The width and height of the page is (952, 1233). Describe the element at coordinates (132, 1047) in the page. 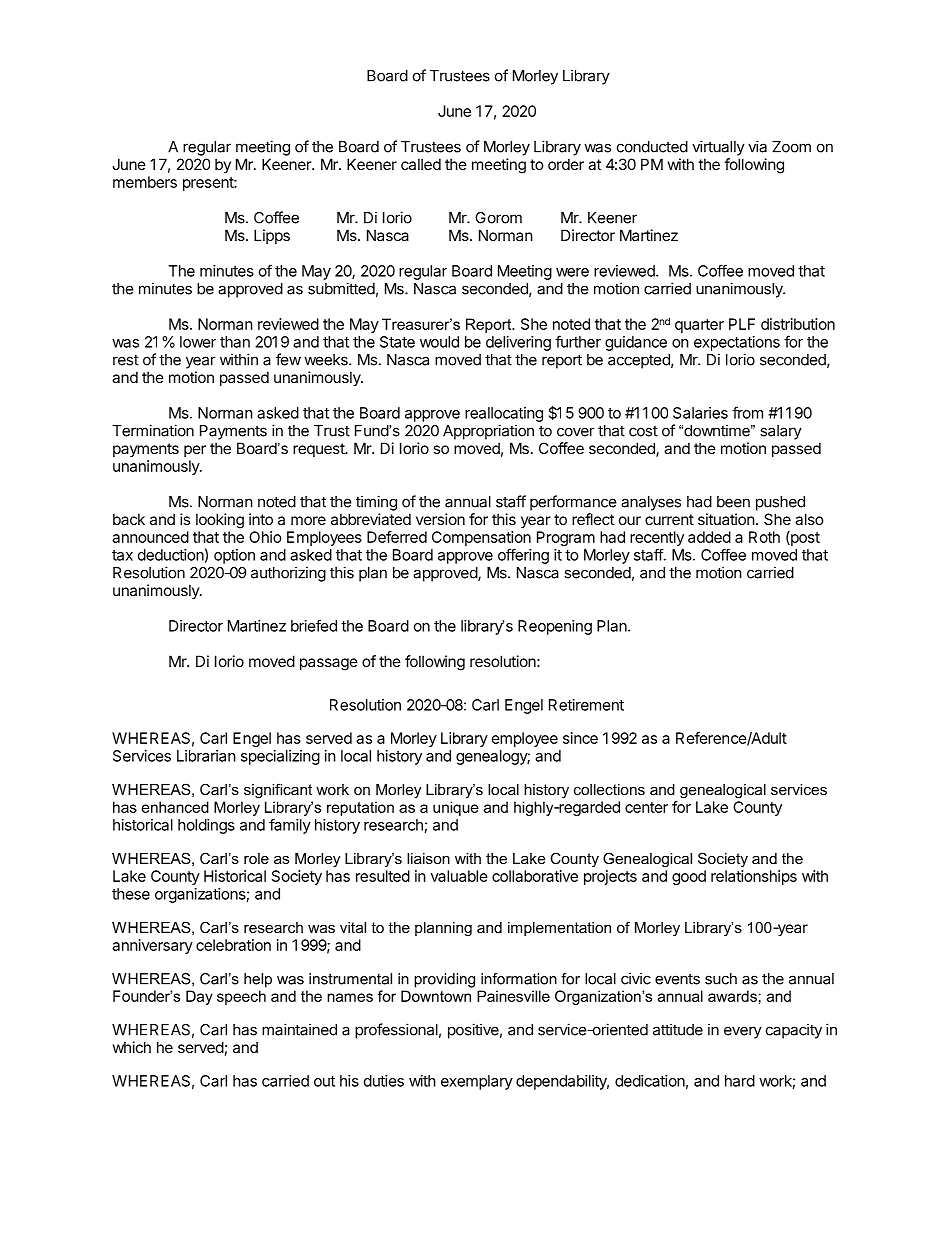

I see `which` at that location.
